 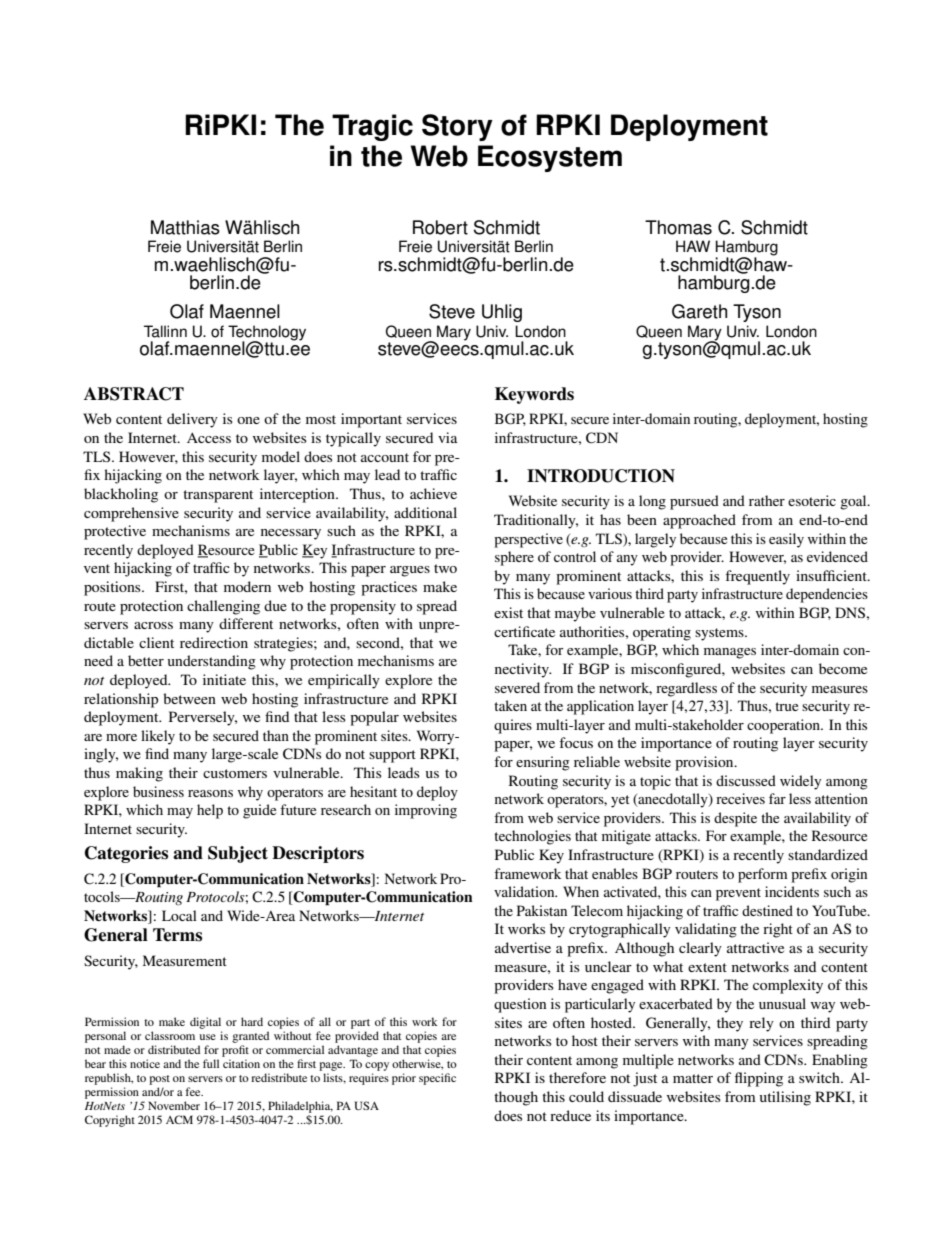 I want to click on Matthias, so click(x=185, y=227).
